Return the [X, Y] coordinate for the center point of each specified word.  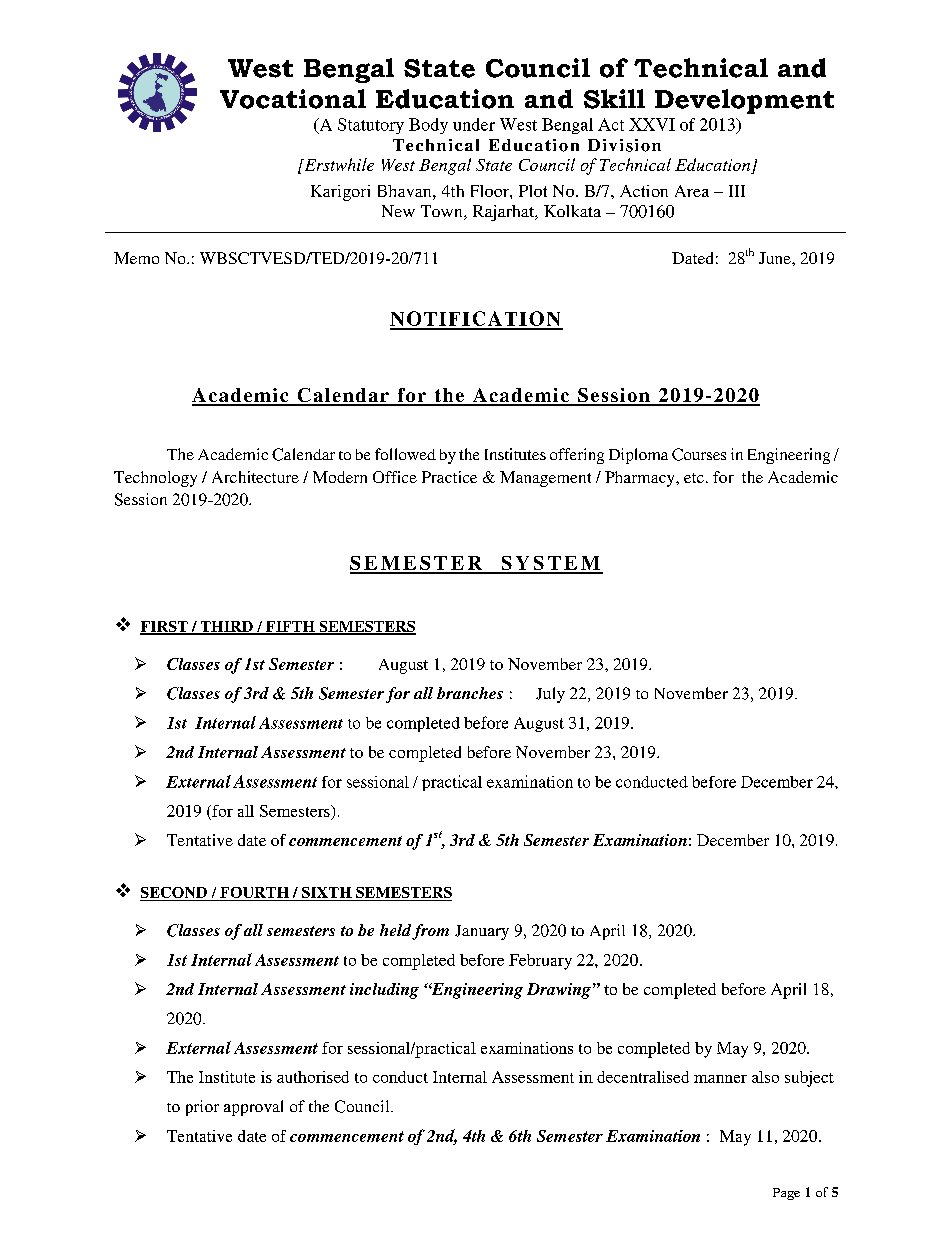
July [550, 695]
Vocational [293, 99]
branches [470, 693]
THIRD [226, 627]
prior [202, 1108]
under [474, 124]
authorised [313, 1077]
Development [744, 101]
